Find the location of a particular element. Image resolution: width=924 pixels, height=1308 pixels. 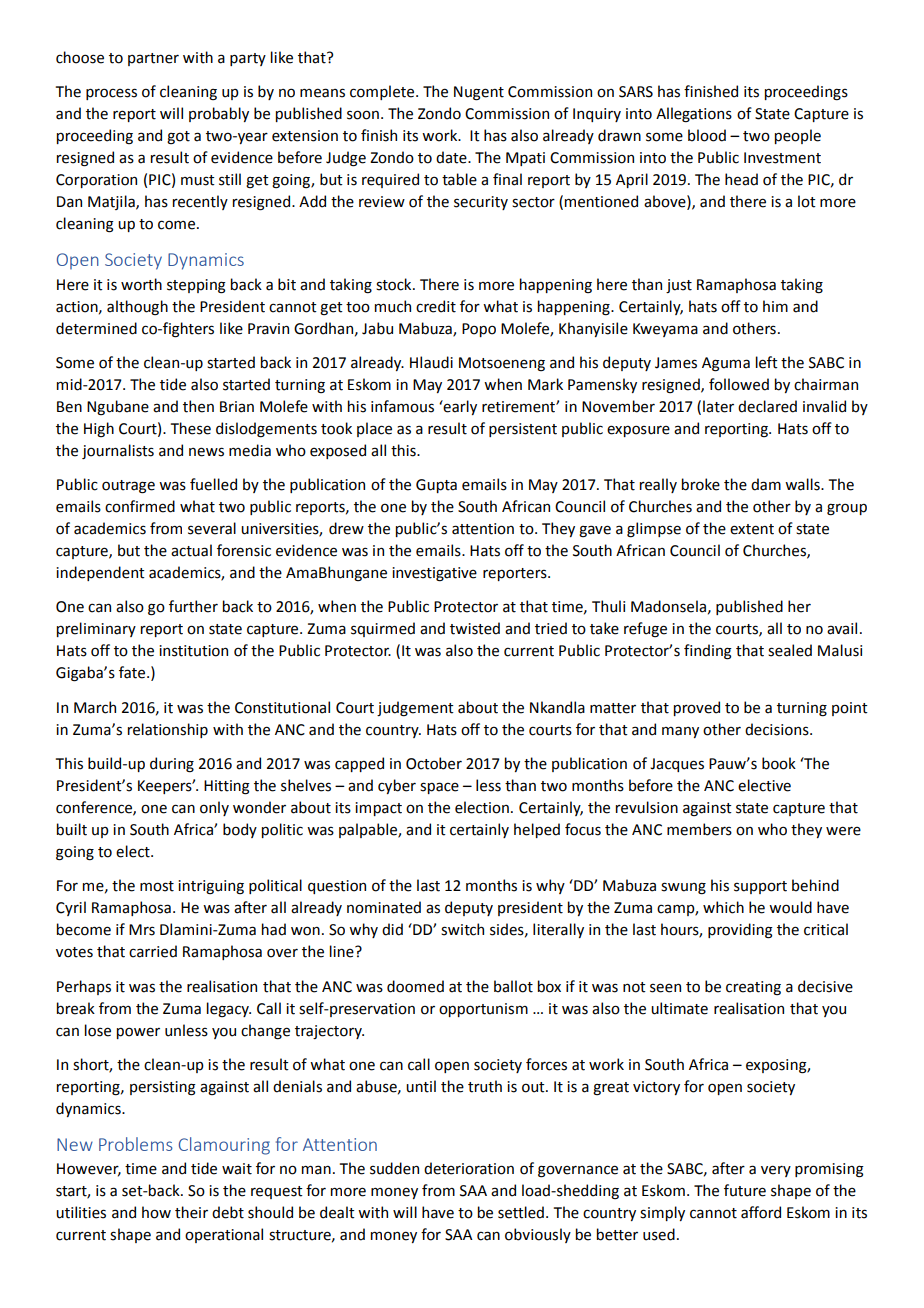

Allegations is located at coordinates (694, 115).
